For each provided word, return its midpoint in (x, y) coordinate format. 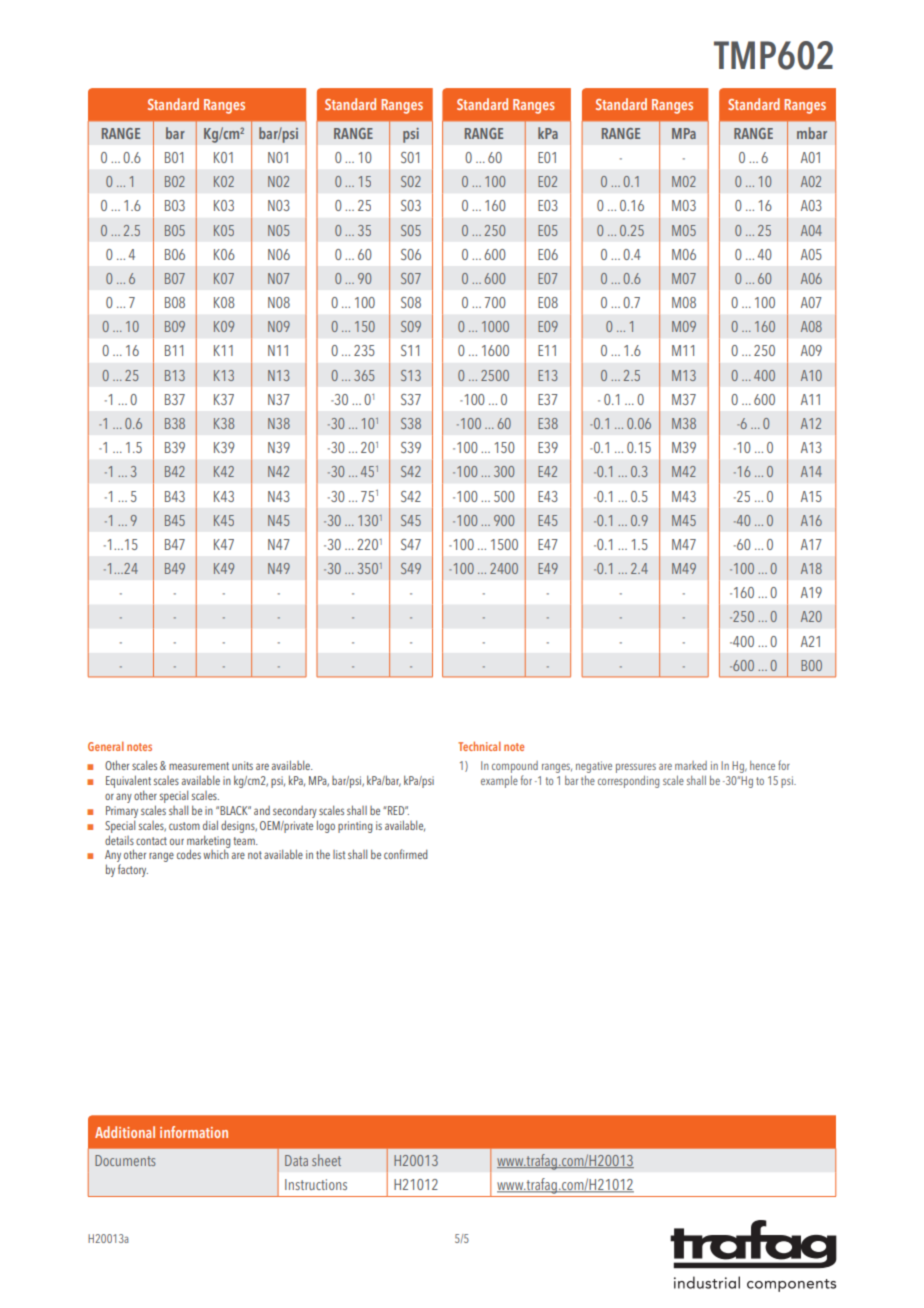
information (194, 1132)
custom (184, 826)
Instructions (316, 1184)
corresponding (628, 782)
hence (762, 765)
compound (515, 767)
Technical (479, 746)
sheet (326, 1160)
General (106, 746)
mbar (812, 133)
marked (691, 765)
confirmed (406, 854)
